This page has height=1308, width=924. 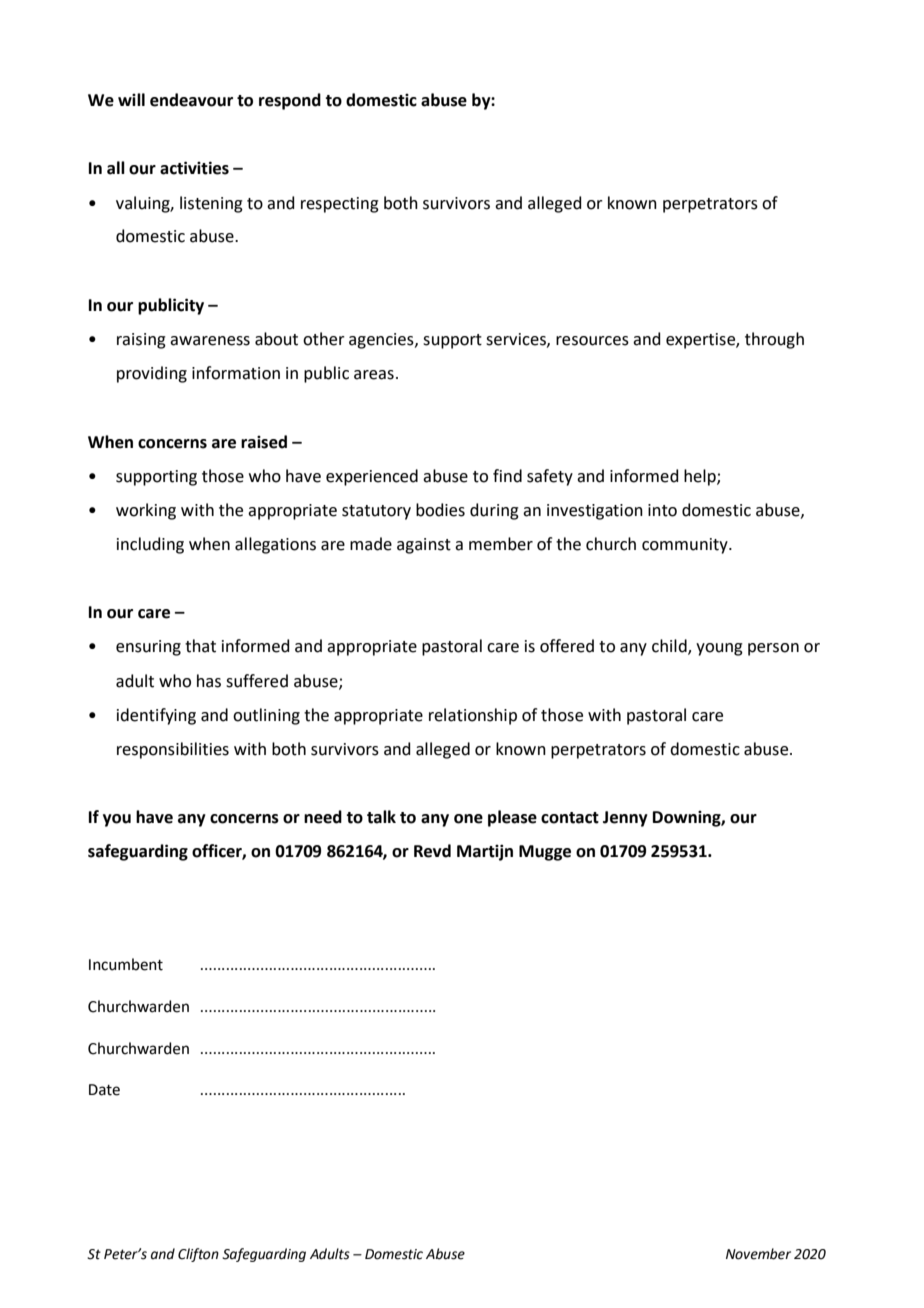 I want to click on working, so click(x=146, y=511).
